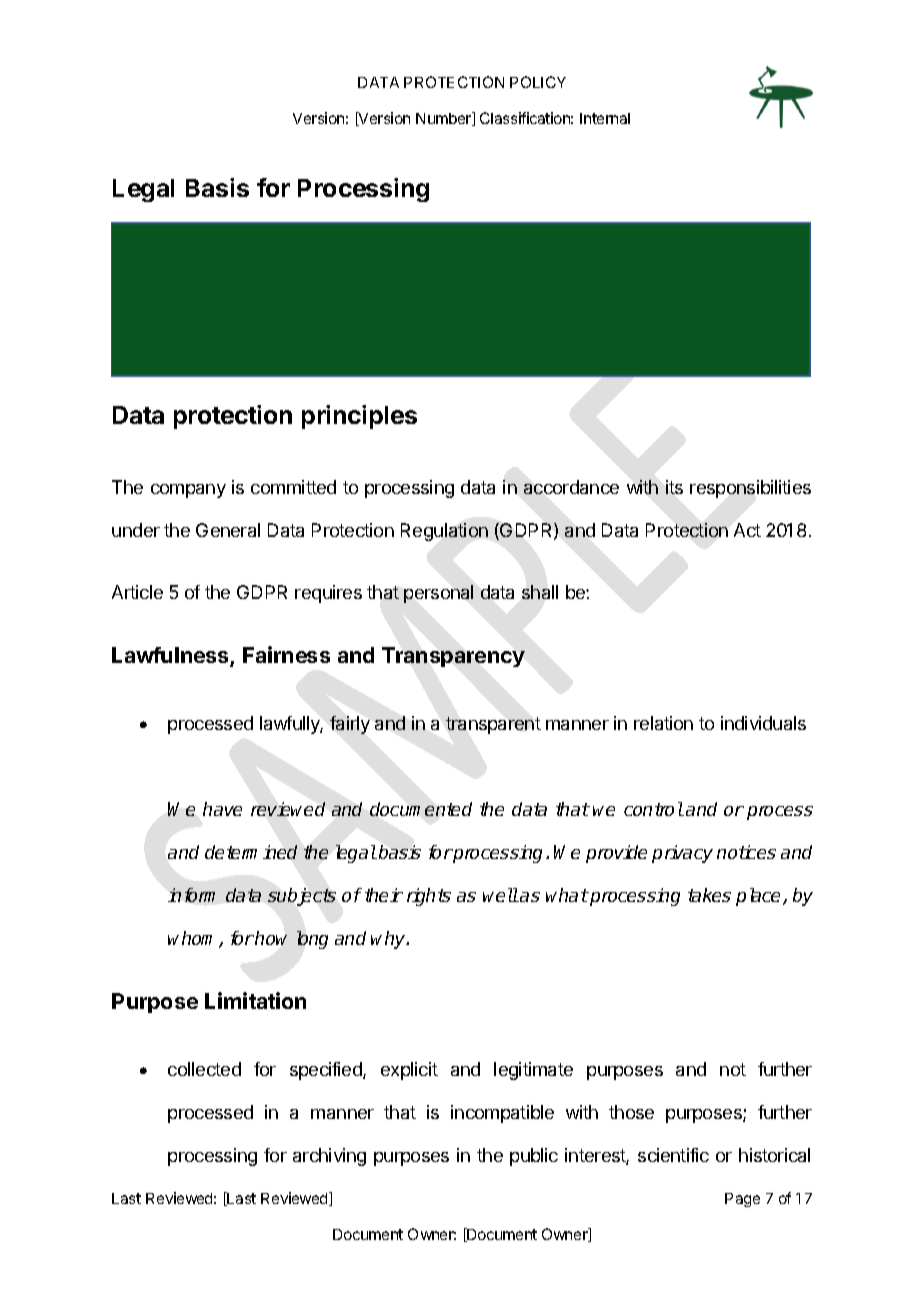 This screenshot has height=1308, width=924. Describe the element at coordinates (444, 532) in the screenshot. I see `Regulation` at that location.
